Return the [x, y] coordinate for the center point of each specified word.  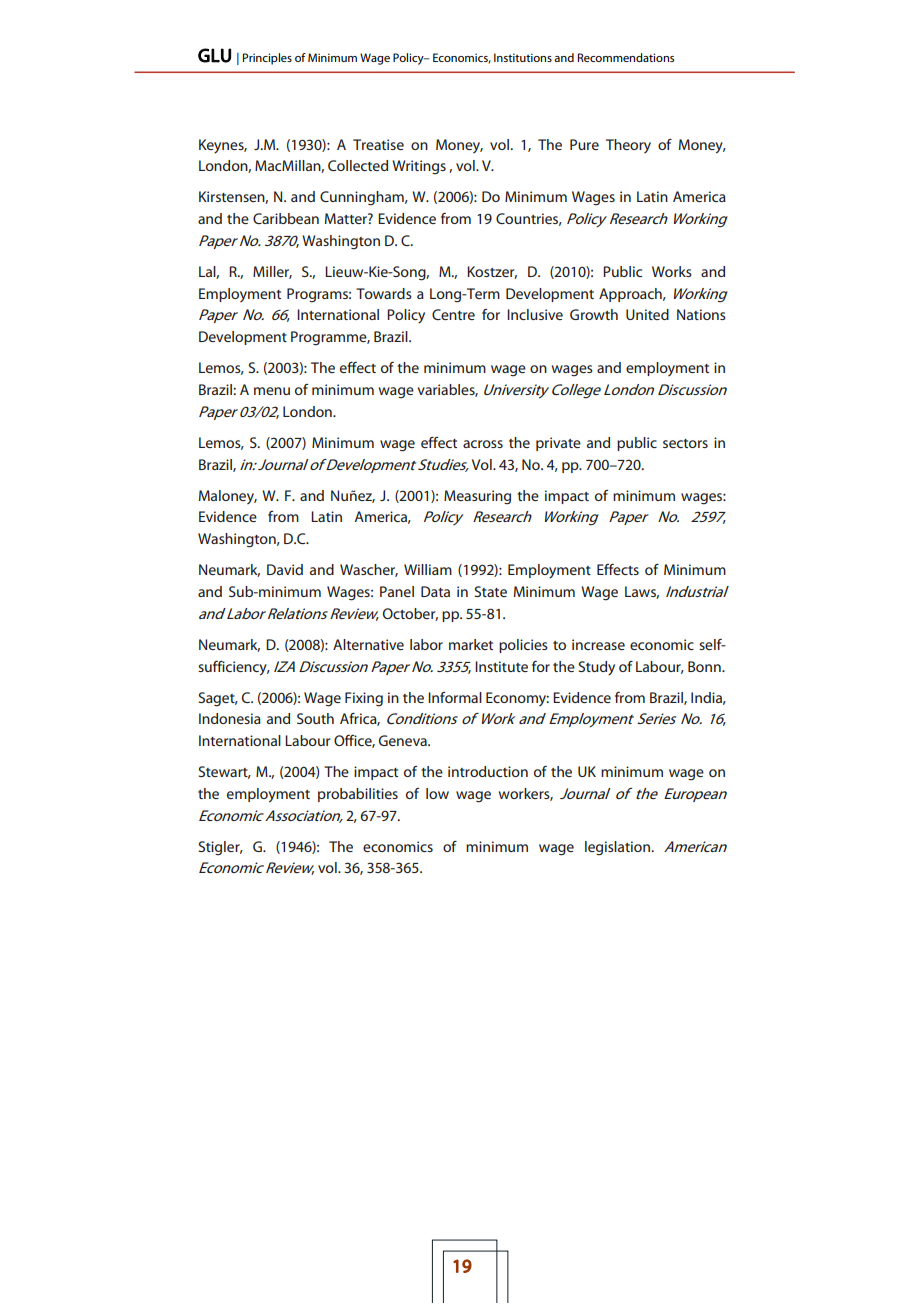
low [437, 793]
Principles [267, 59]
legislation [617, 848]
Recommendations [626, 57]
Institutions [523, 57]
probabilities [358, 795]
